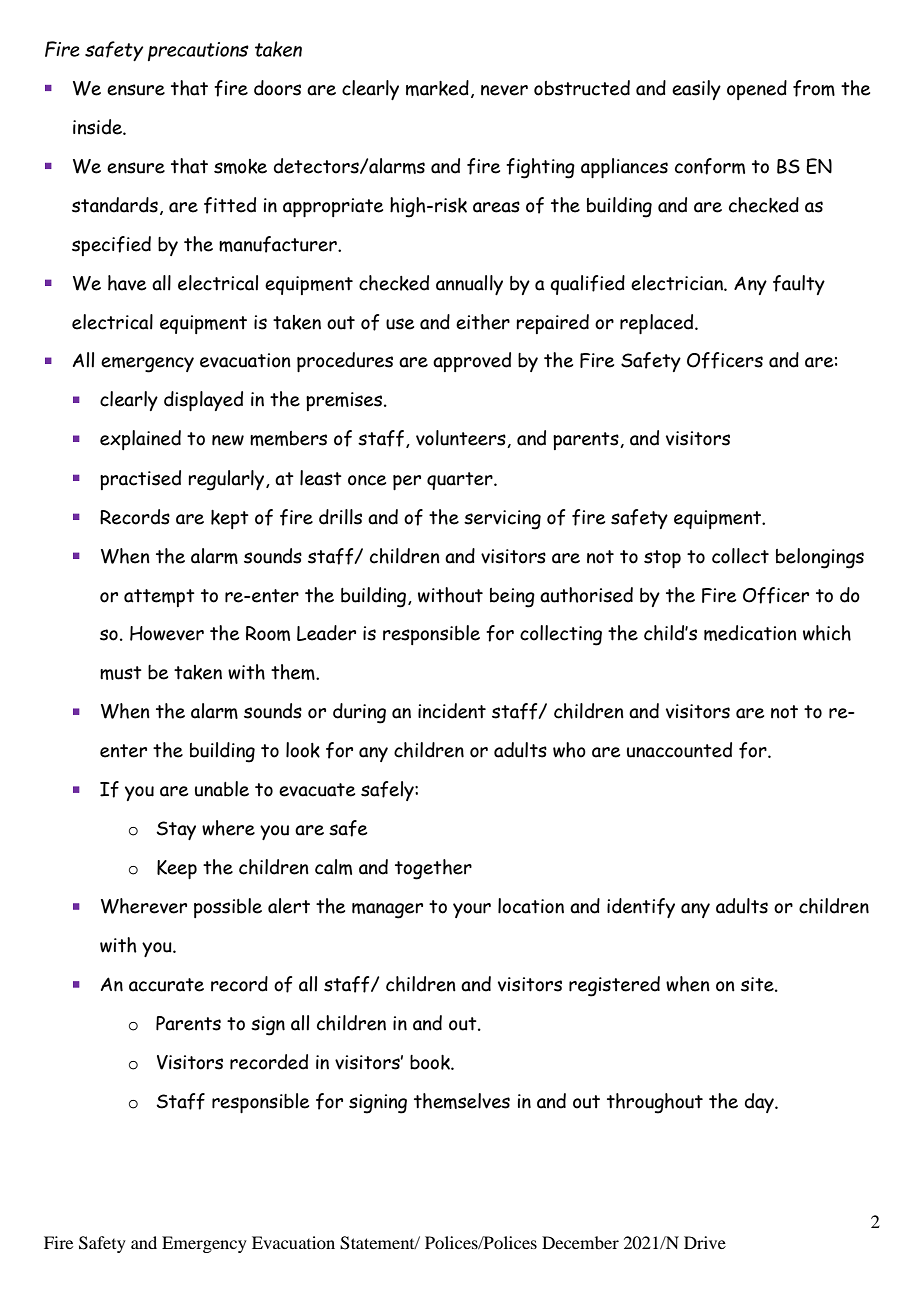  What do you see at coordinates (437, 88) in the screenshot?
I see `marked` at bounding box center [437, 88].
